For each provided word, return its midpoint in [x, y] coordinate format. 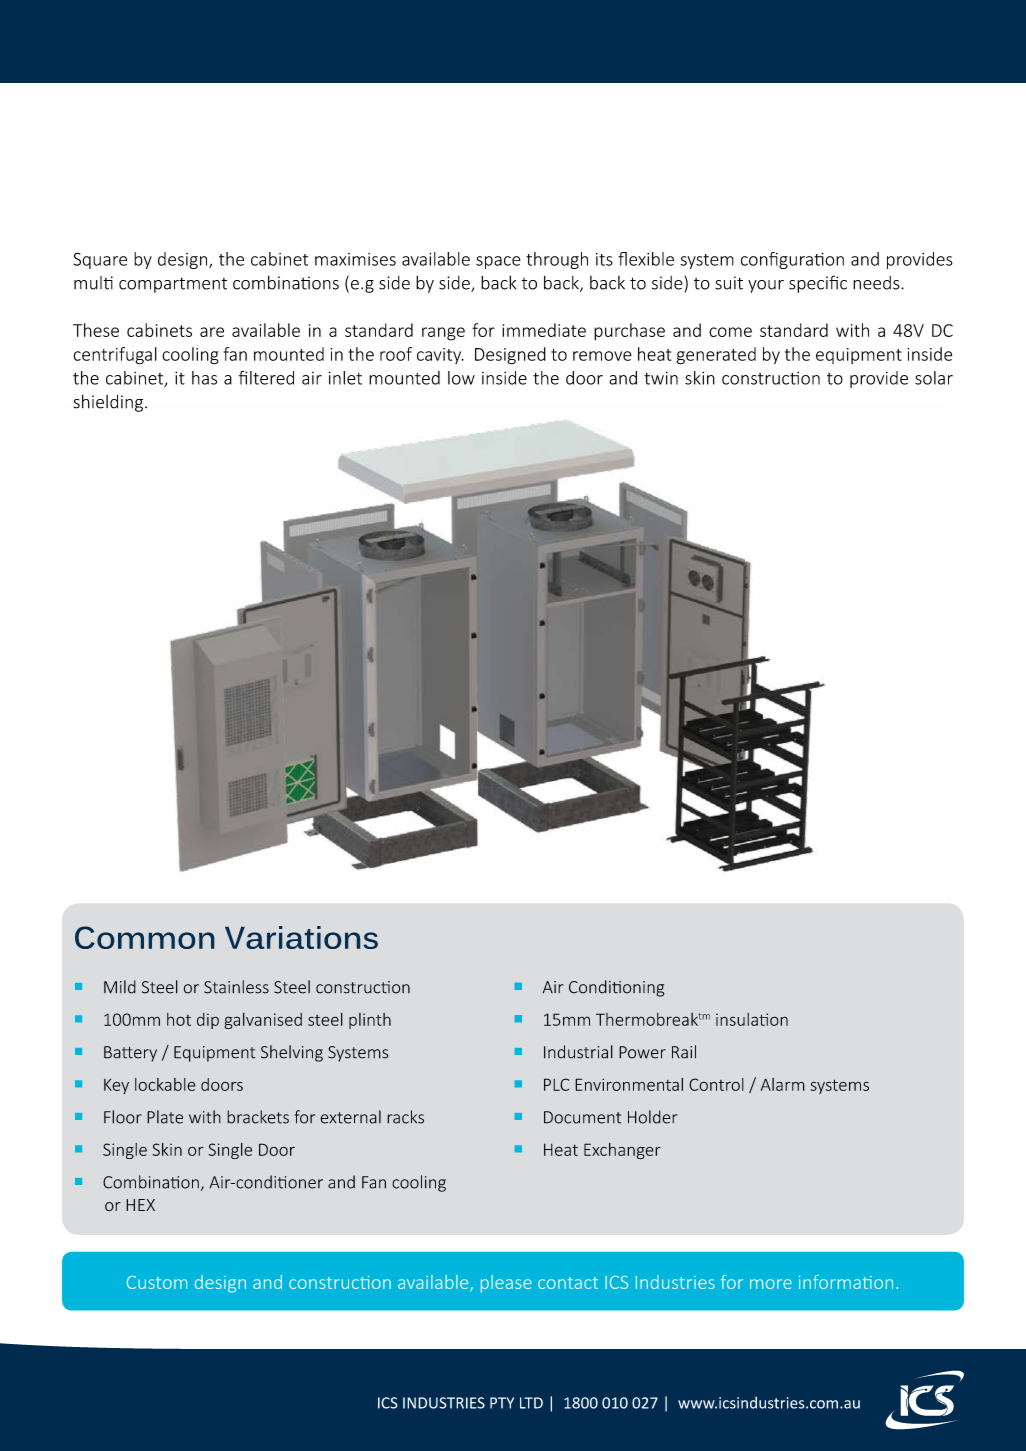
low [461, 378]
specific [818, 284]
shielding [108, 403]
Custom [157, 1282]
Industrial [578, 1052]
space [498, 262]
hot [179, 1019]
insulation [752, 1019]
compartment [173, 285]
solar [934, 378]
